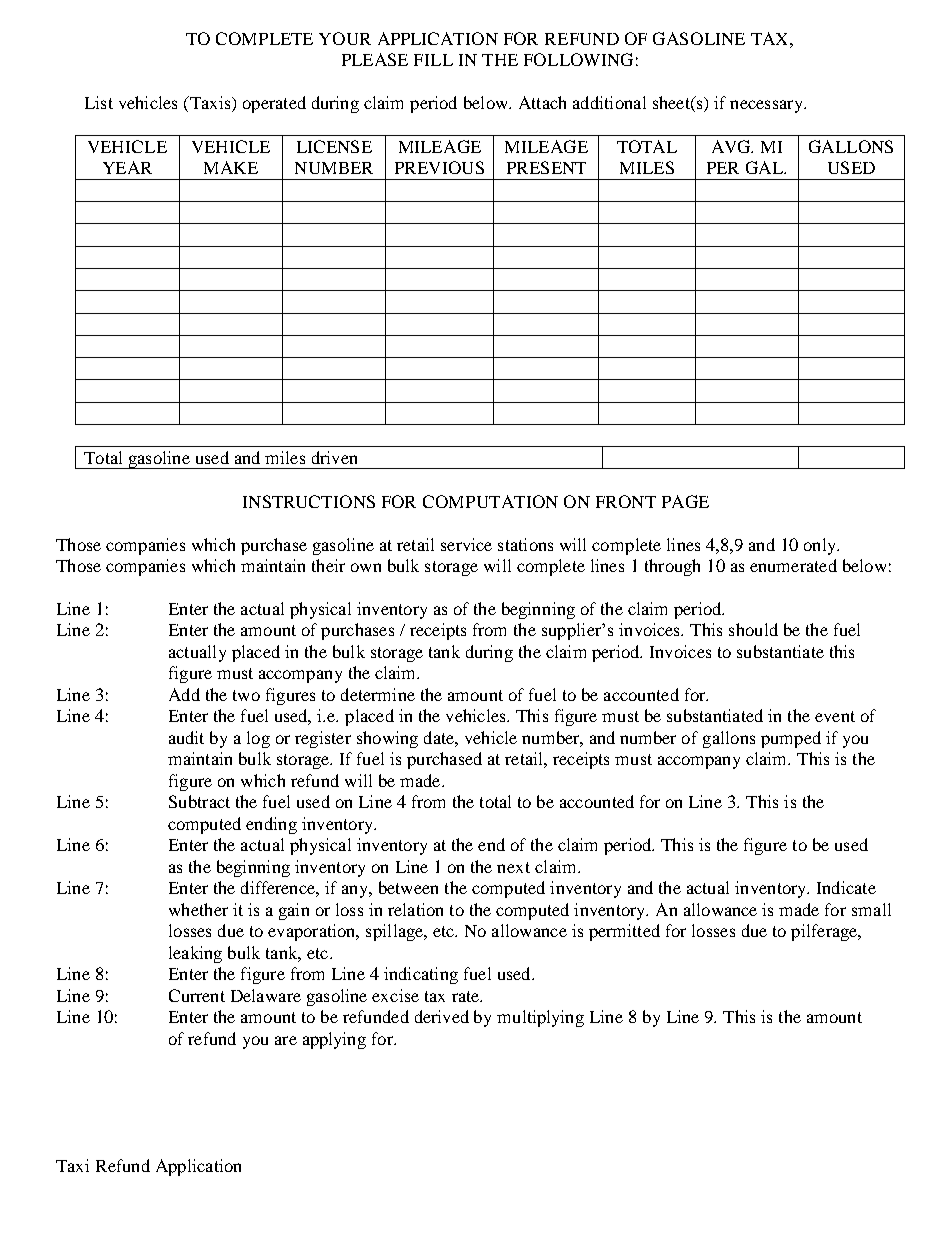 Image resolution: width=952 pixels, height=1233 pixels. Describe the element at coordinates (791, 739) in the image. I see `pumped` at that location.
